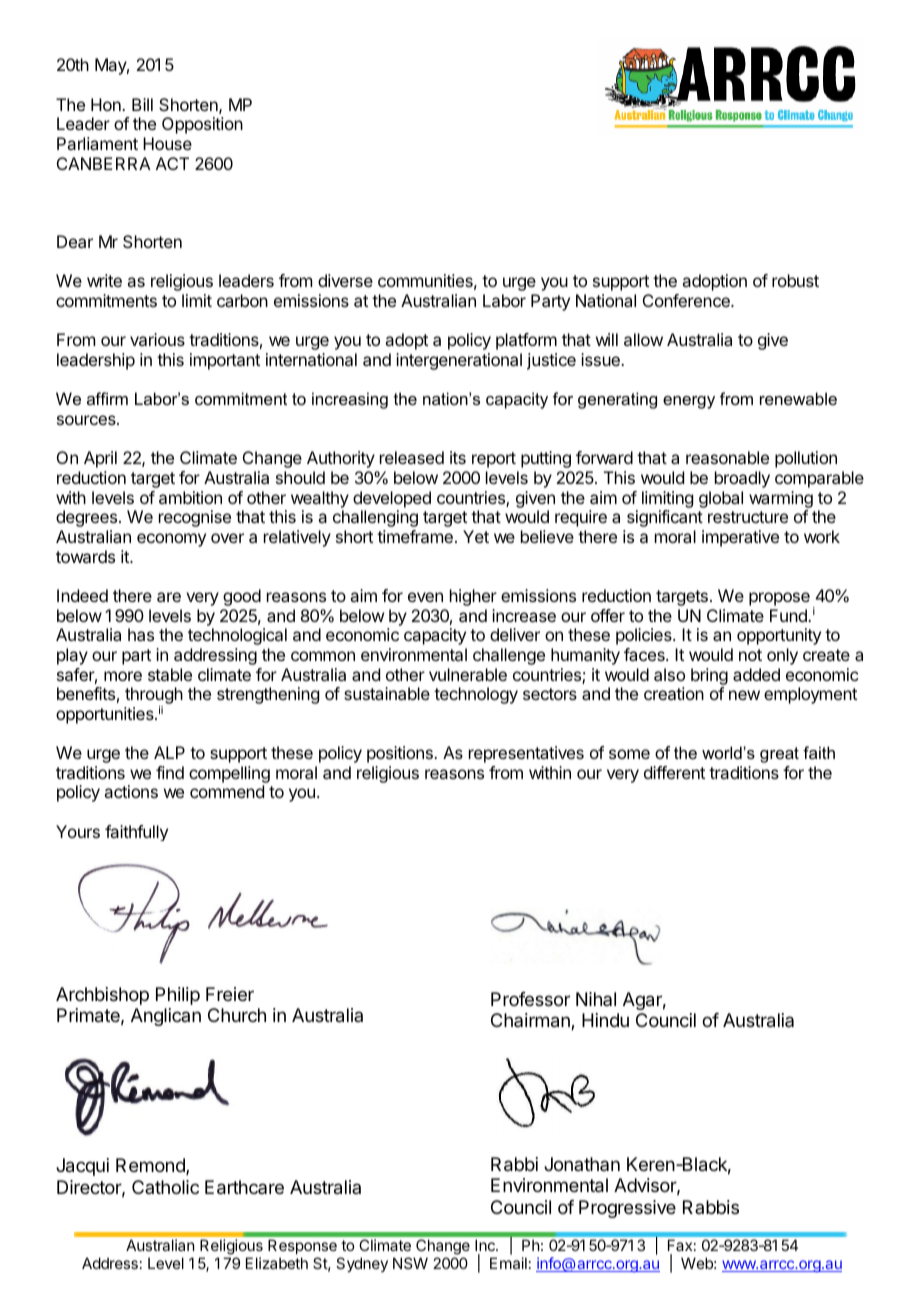  I want to click on affirm, so click(107, 398).
